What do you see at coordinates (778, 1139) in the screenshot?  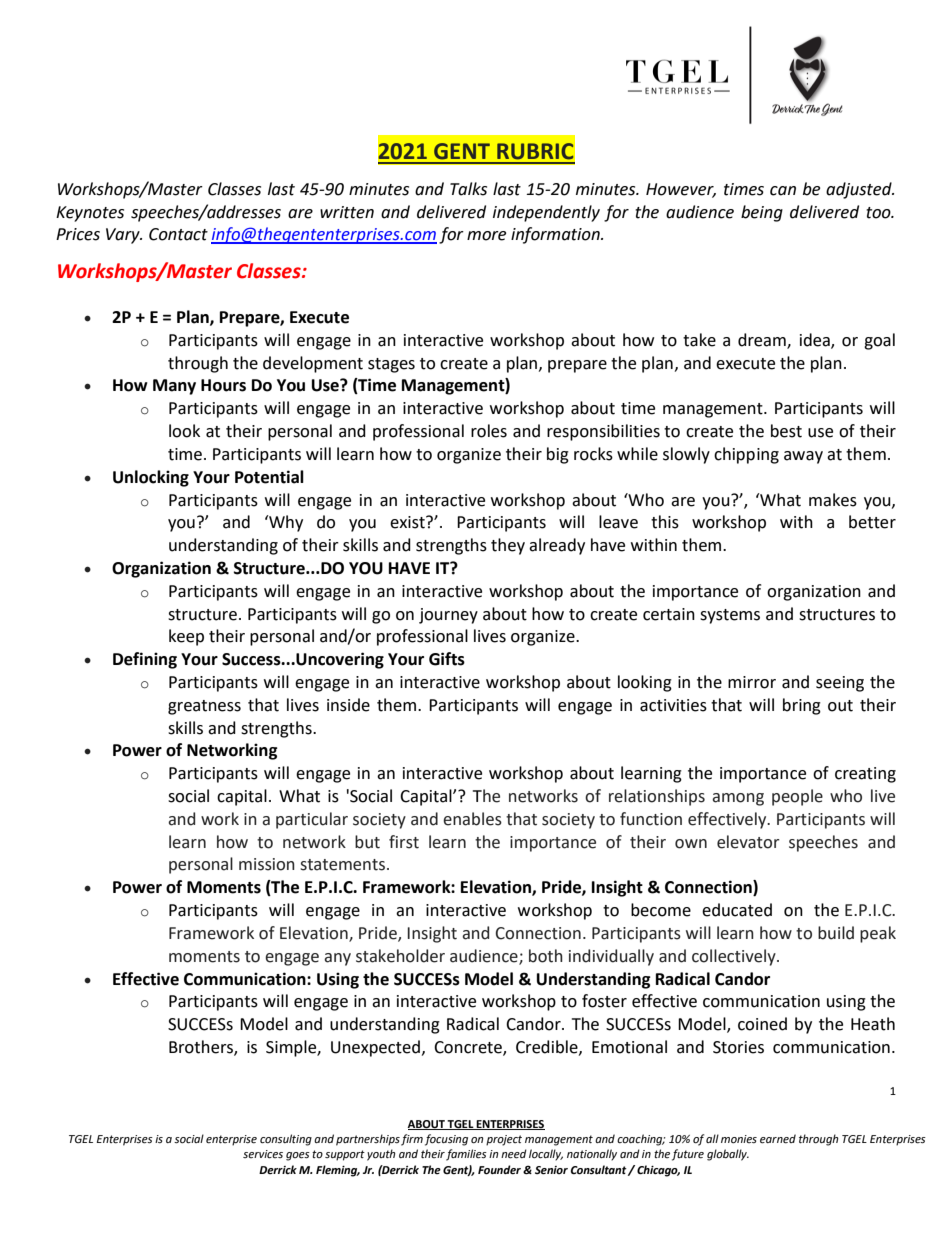 I see `earned` at bounding box center [778, 1139].
